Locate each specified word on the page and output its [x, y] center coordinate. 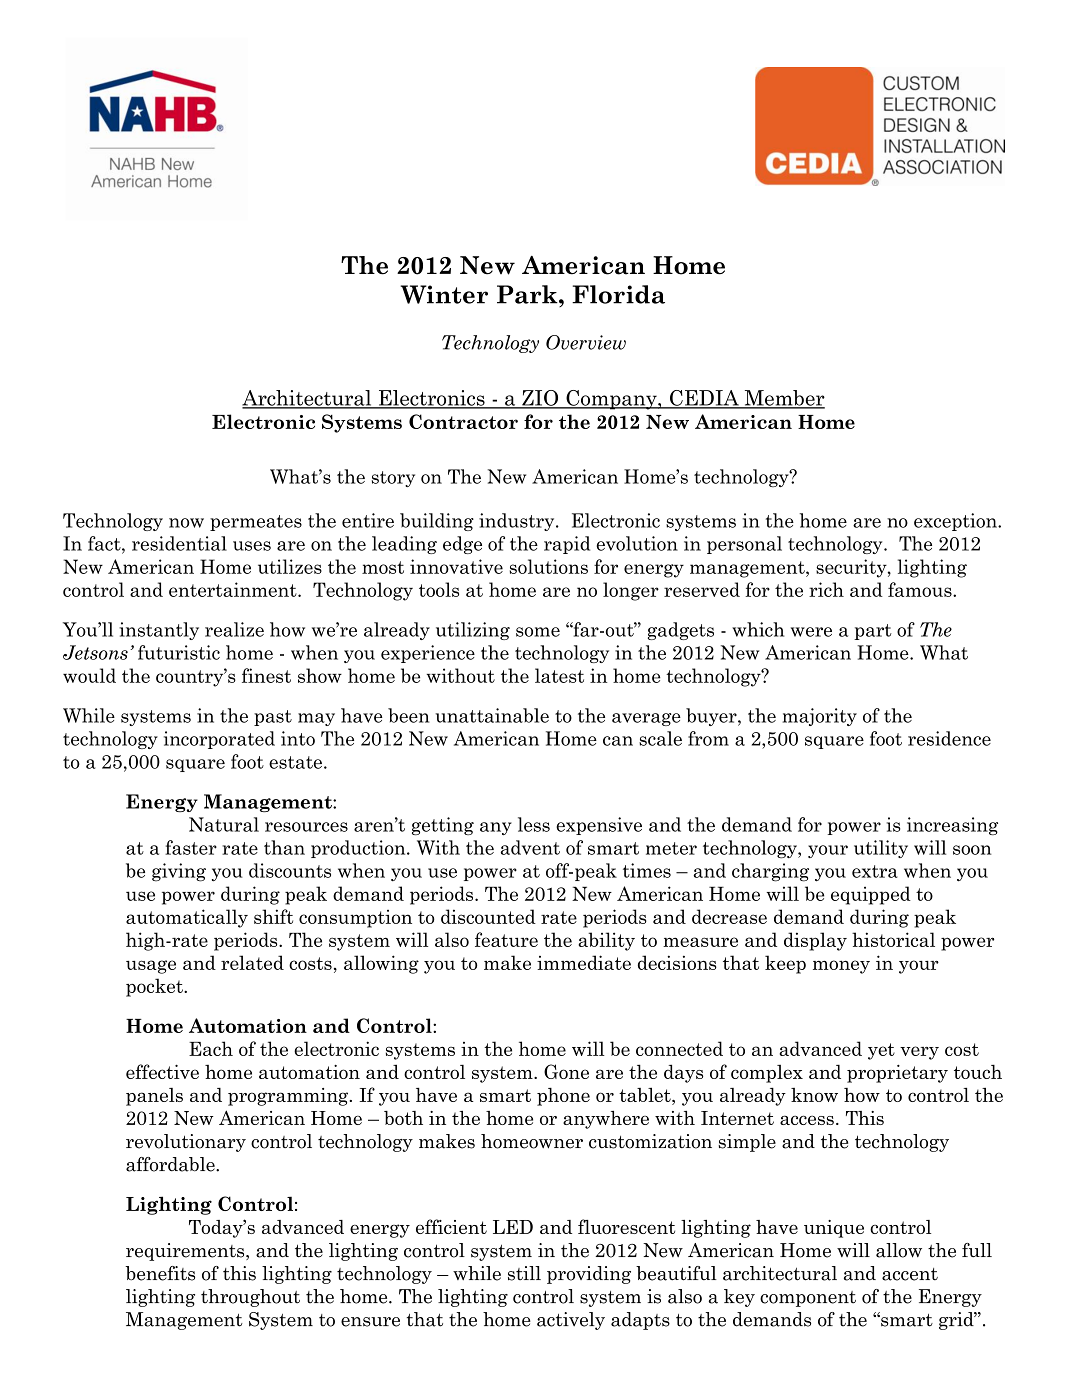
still [524, 1273]
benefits [160, 1273]
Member [783, 399]
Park [528, 294]
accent [910, 1274]
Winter [444, 294]
